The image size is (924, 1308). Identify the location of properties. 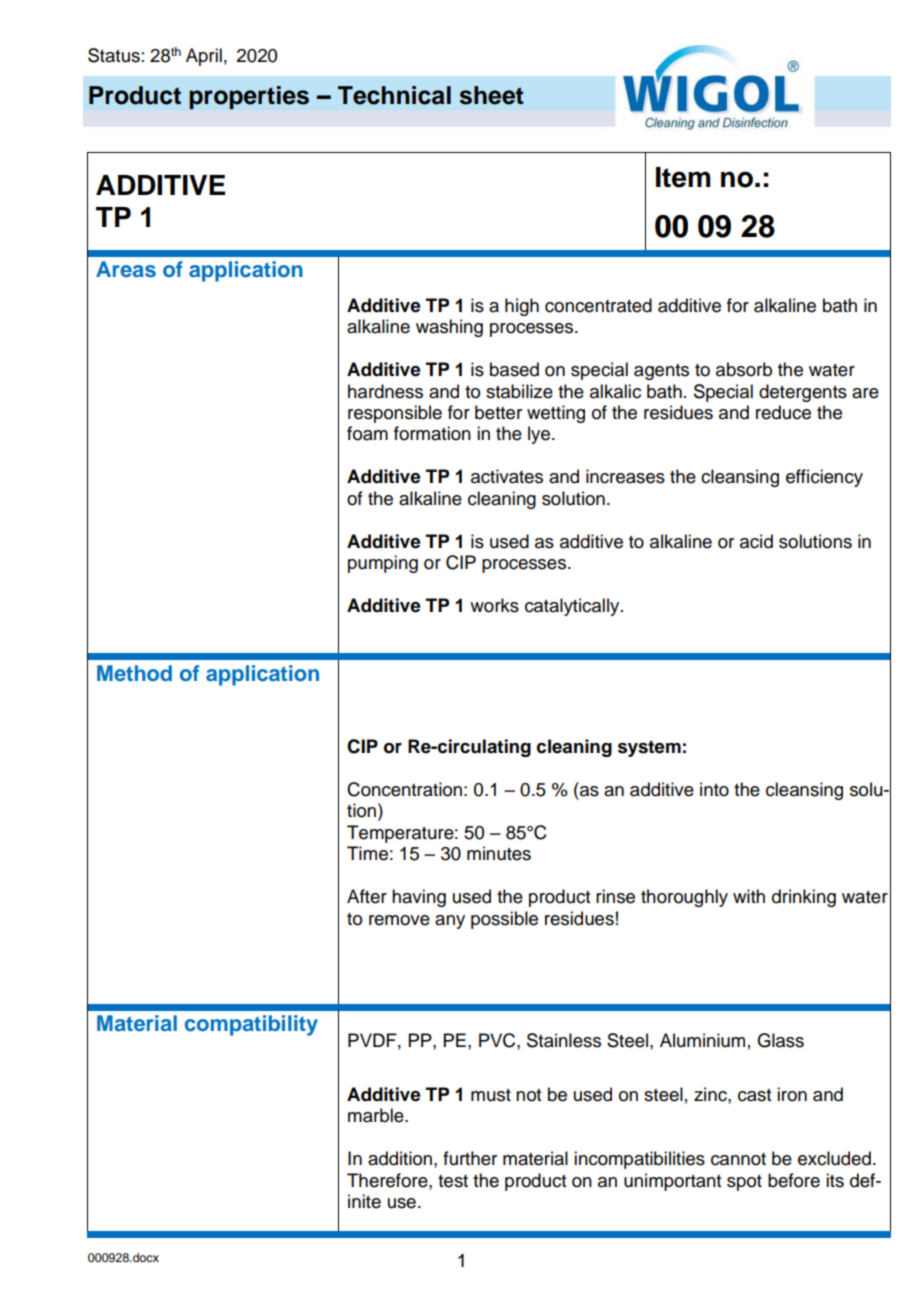
(249, 97).
